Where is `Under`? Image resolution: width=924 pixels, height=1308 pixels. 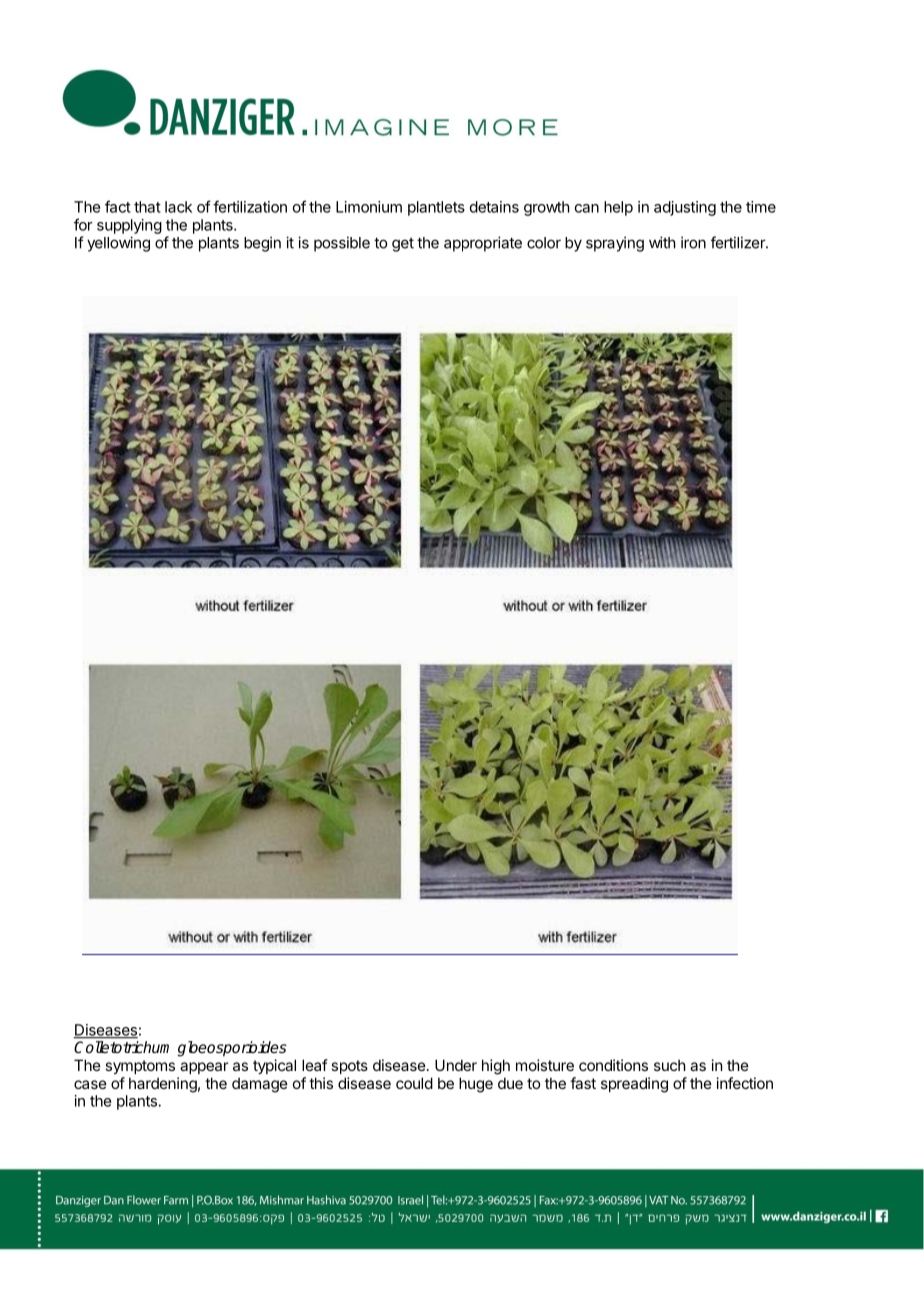 Under is located at coordinates (456, 1065).
